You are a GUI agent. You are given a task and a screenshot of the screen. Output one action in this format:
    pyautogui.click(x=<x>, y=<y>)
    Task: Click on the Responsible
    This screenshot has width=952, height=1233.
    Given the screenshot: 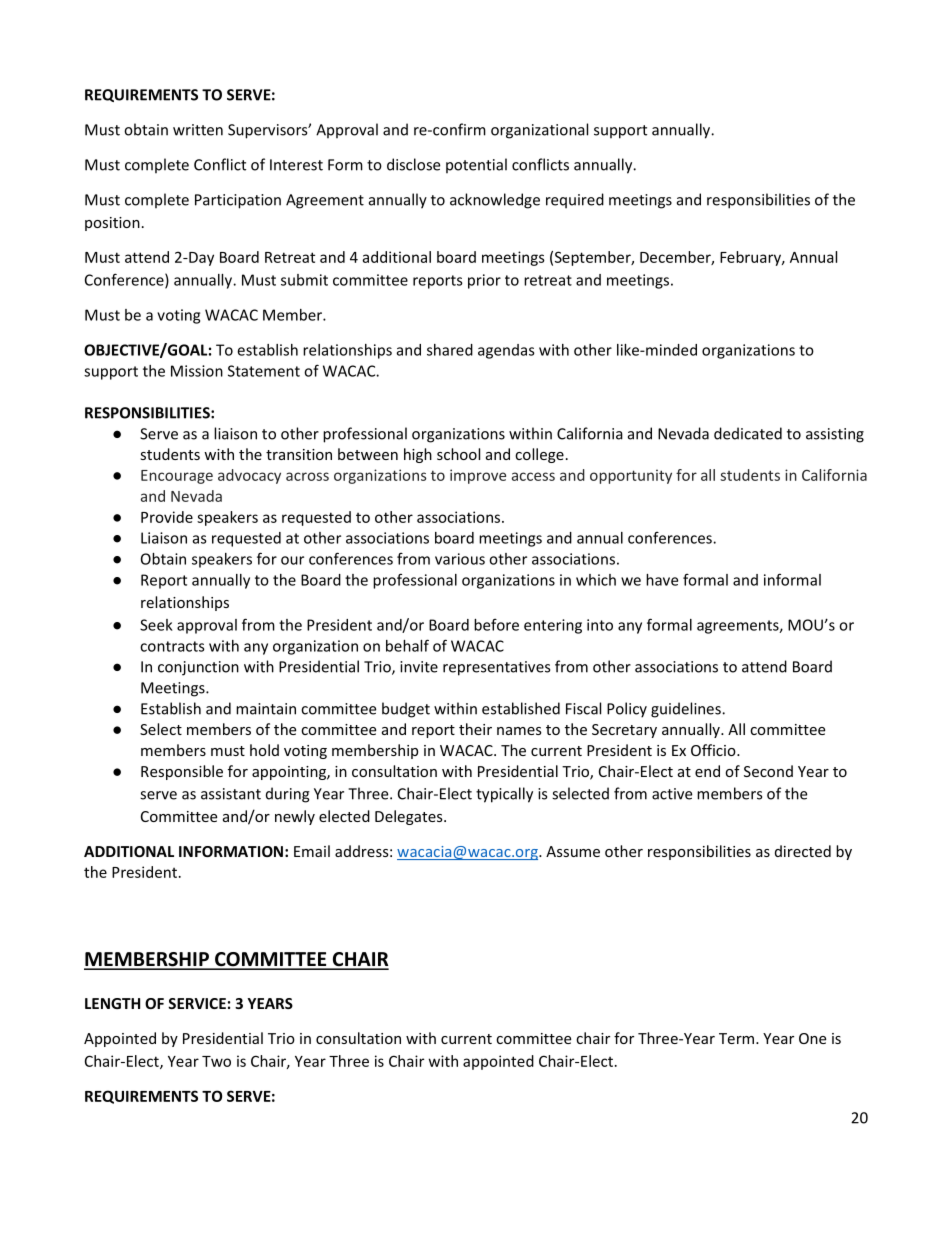 What is the action you would take?
    pyautogui.click(x=182, y=772)
